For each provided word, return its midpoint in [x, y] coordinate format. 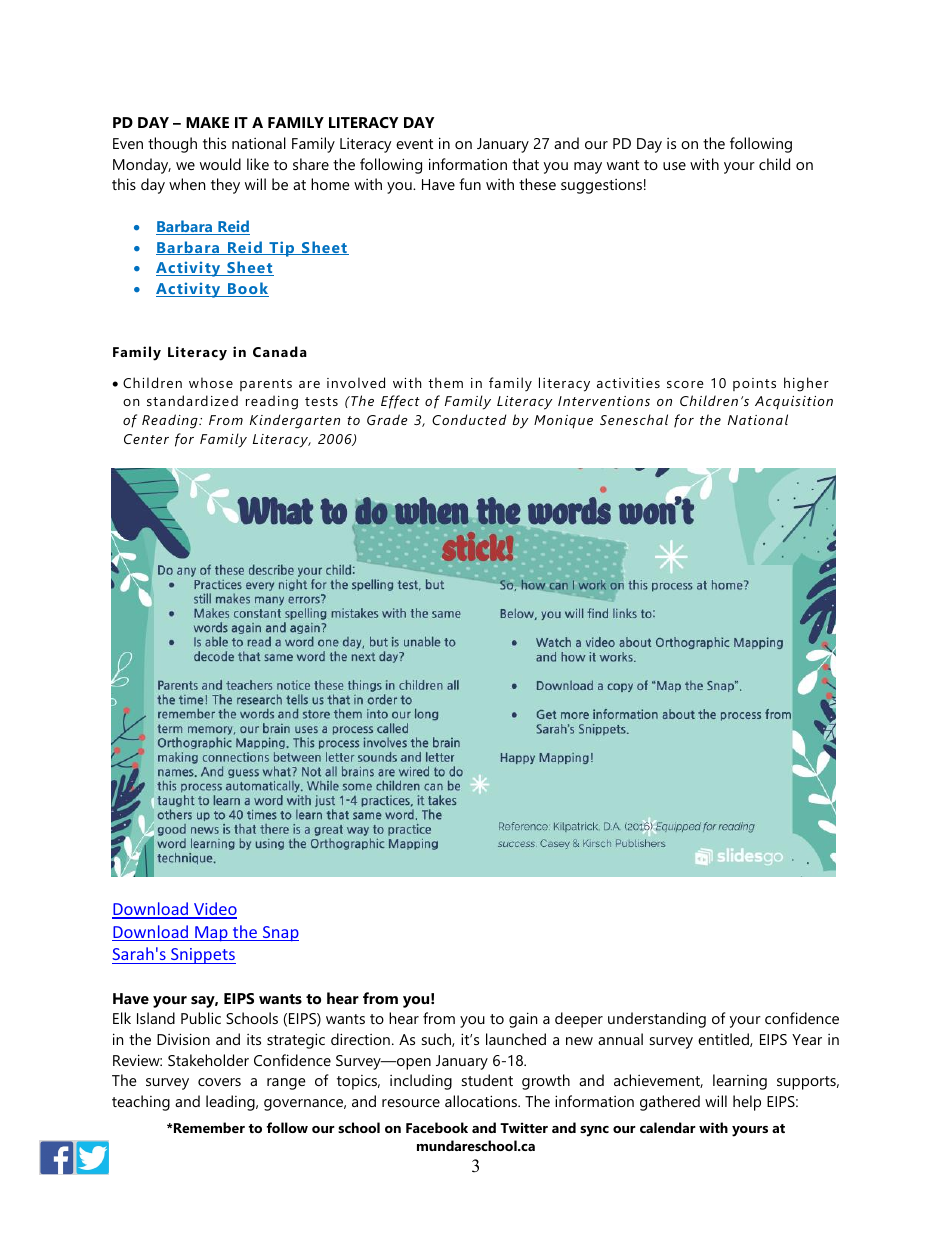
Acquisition [794, 403]
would [220, 164]
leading [231, 1103]
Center [146, 439]
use [674, 166]
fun [470, 184]
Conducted [469, 419]
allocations [482, 1101]
